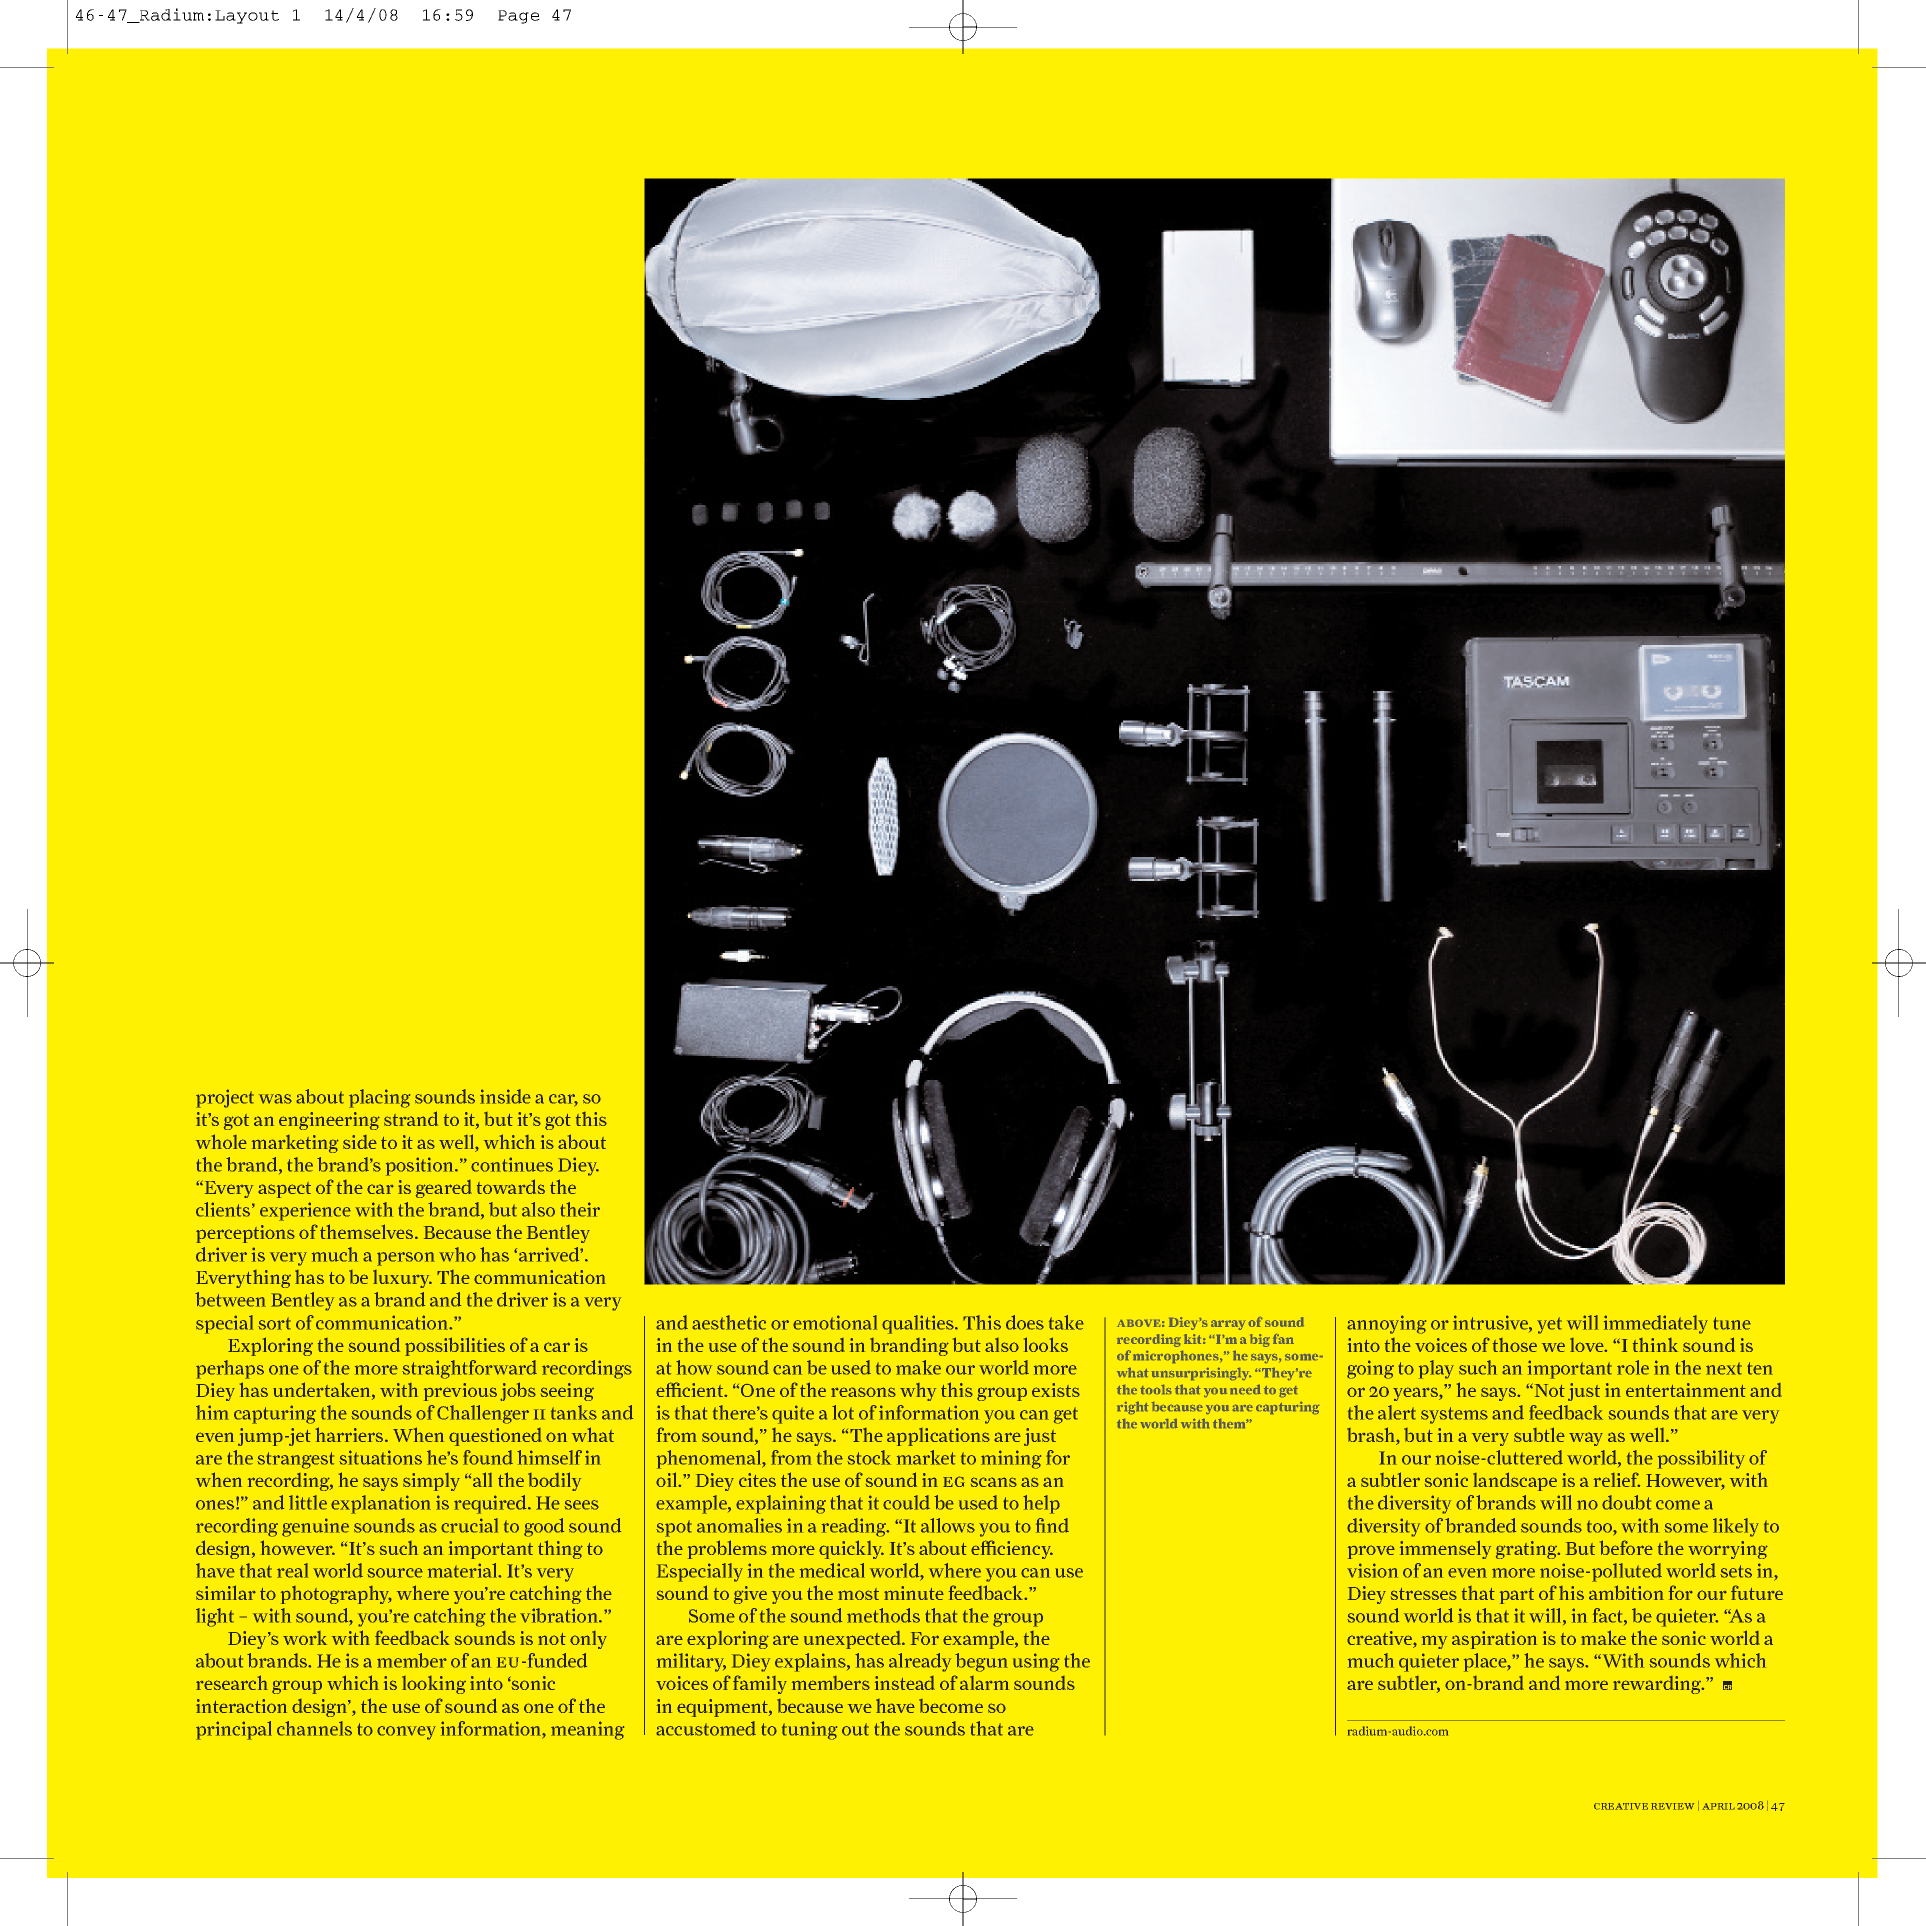 This page has height=1926, width=1926. I want to click on Page, so click(519, 17).
